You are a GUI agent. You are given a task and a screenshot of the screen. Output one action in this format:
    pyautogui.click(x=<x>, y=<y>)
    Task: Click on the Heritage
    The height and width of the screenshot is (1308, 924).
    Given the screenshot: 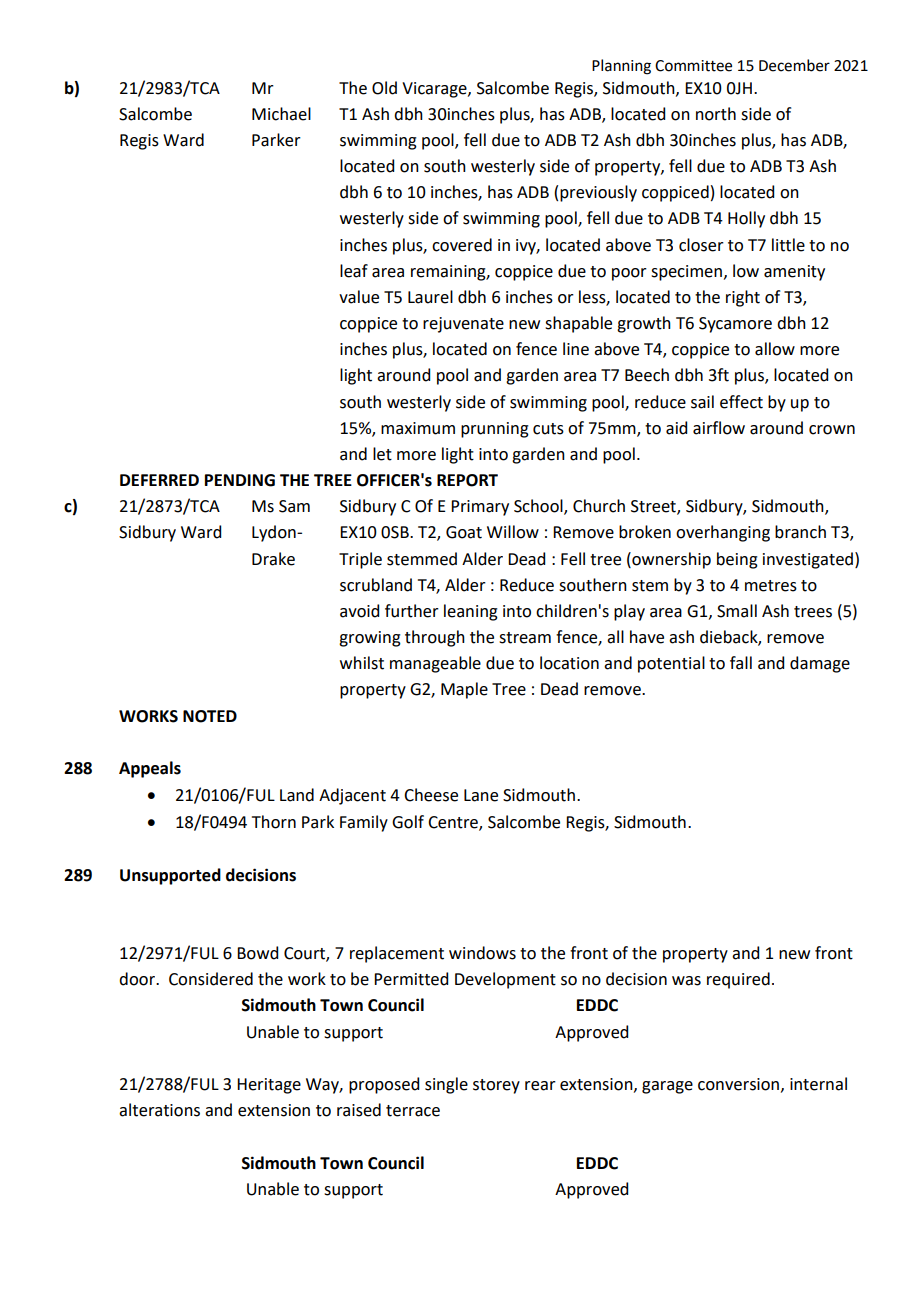 What is the action you would take?
    pyautogui.click(x=269, y=1086)
